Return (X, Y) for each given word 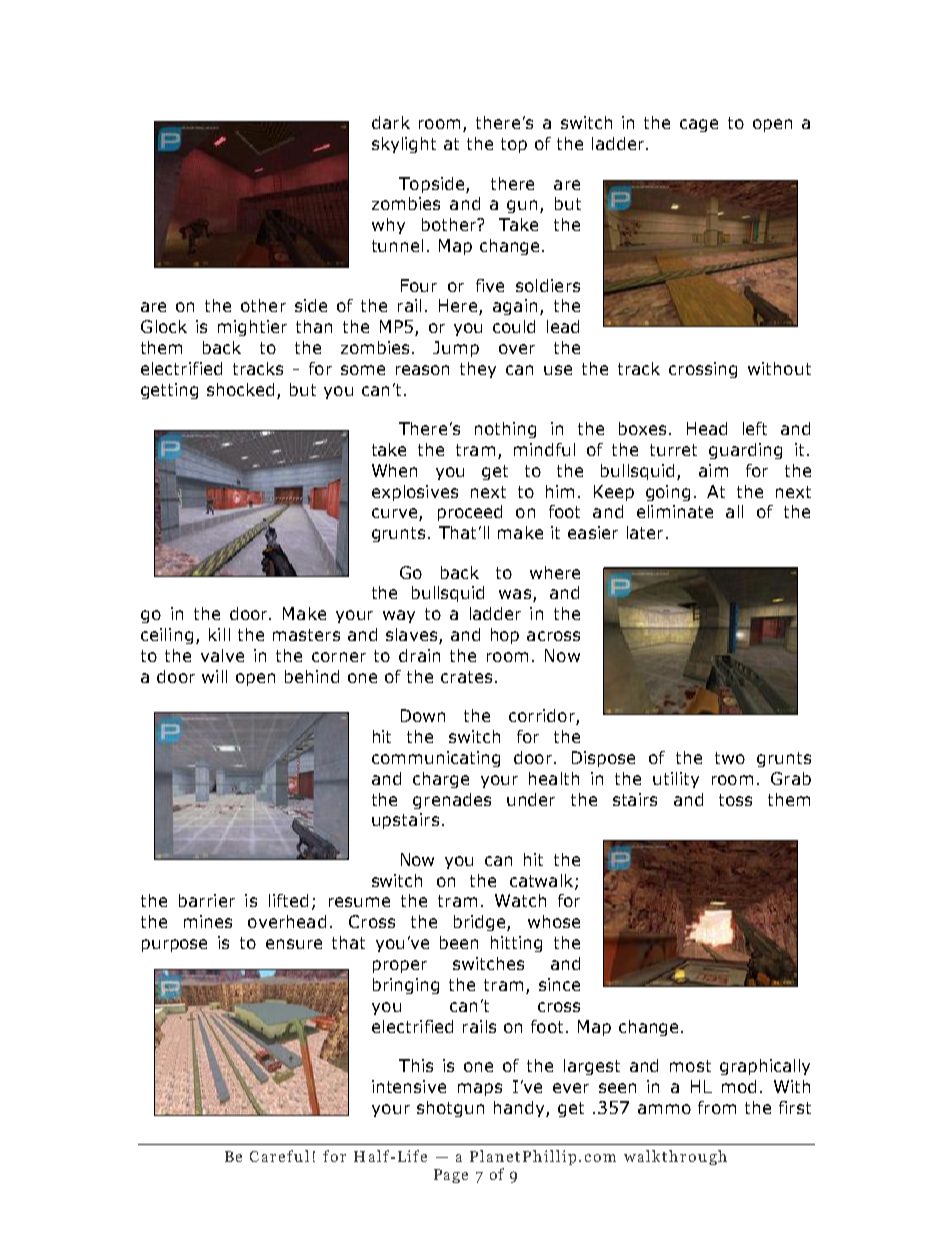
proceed (470, 513)
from (717, 1107)
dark (391, 122)
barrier (207, 900)
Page (451, 1176)
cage (699, 125)
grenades (452, 801)
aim (713, 470)
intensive (409, 1086)
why (388, 226)
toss (735, 800)
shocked (240, 389)
